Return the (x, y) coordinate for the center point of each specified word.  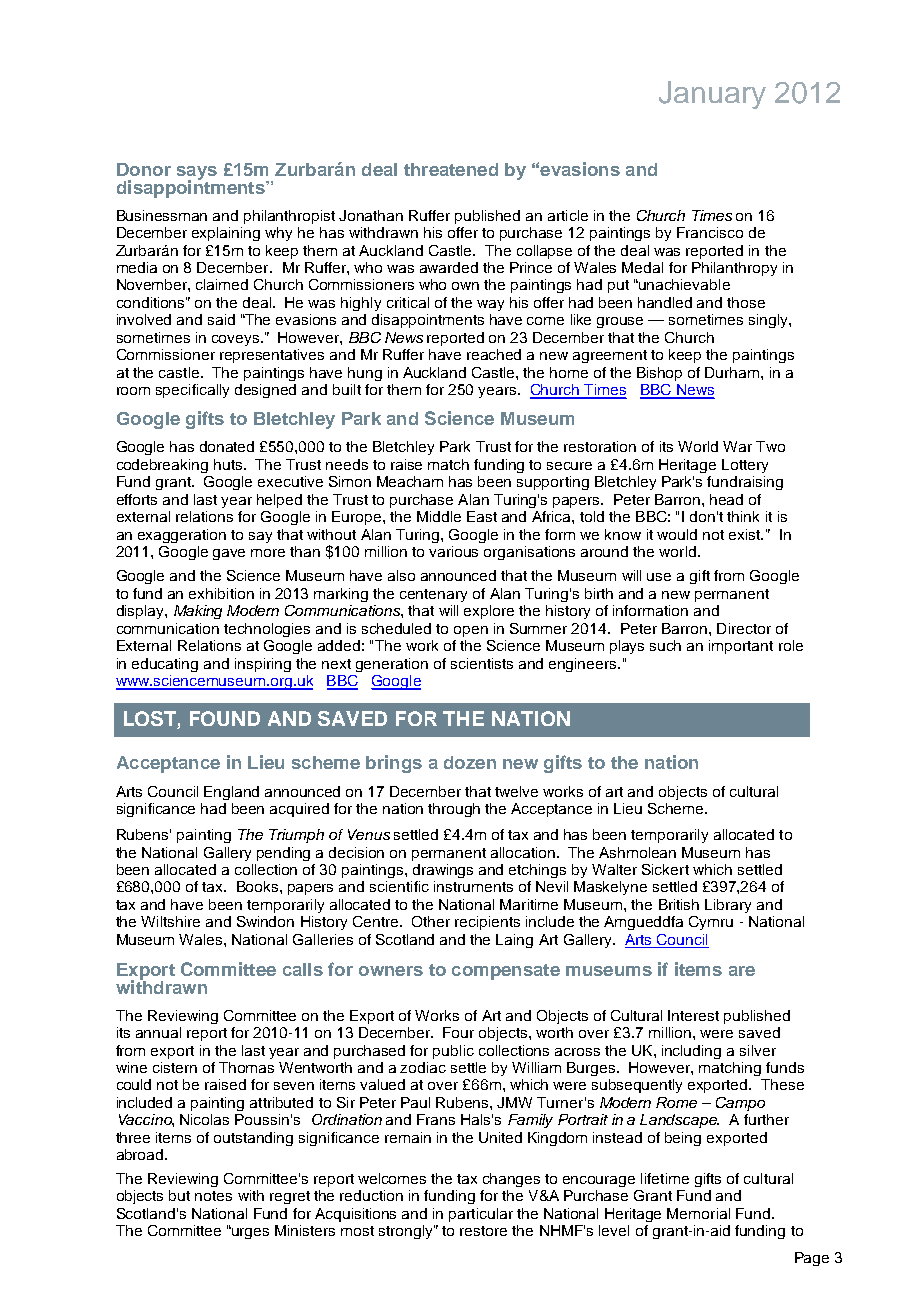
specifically (192, 391)
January (712, 95)
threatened (451, 169)
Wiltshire (170, 921)
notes (213, 1196)
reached (494, 354)
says (197, 174)
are (742, 971)
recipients (487, 923)
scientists (482, 663)
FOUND (225, 718)
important (741, 647)
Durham (733, 372)
